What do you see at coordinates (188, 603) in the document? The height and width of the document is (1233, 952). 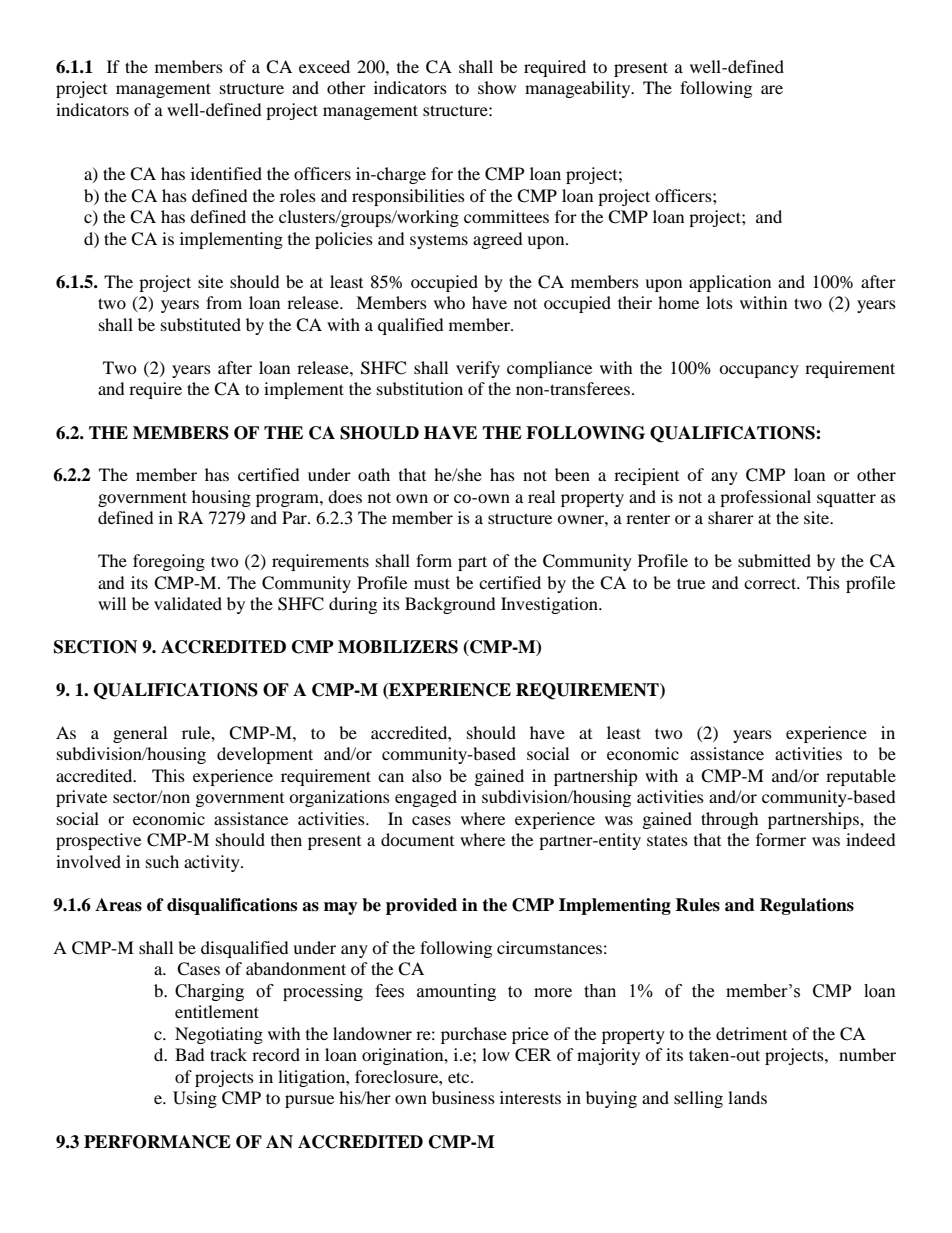 I see `validated` at bounding box center [188, 603].
